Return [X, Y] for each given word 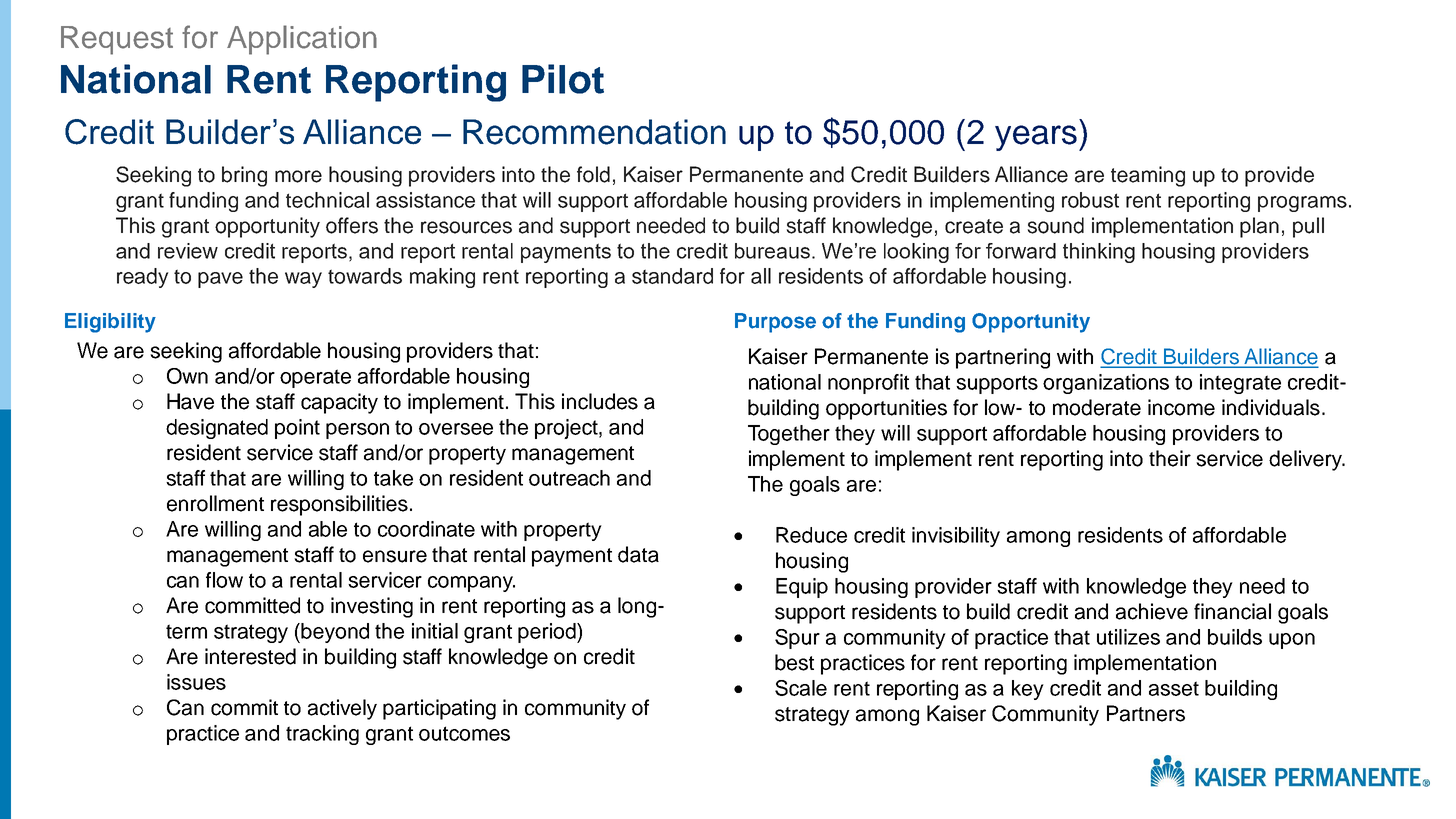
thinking [1099, 253]
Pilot [563, 79]
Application [302, 40]
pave [220, 280]
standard [672, 276]
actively [342, 709]
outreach [569, 478]
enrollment [215, 503]
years [1036, 138]
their [1170, 458]
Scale [801, 688]
